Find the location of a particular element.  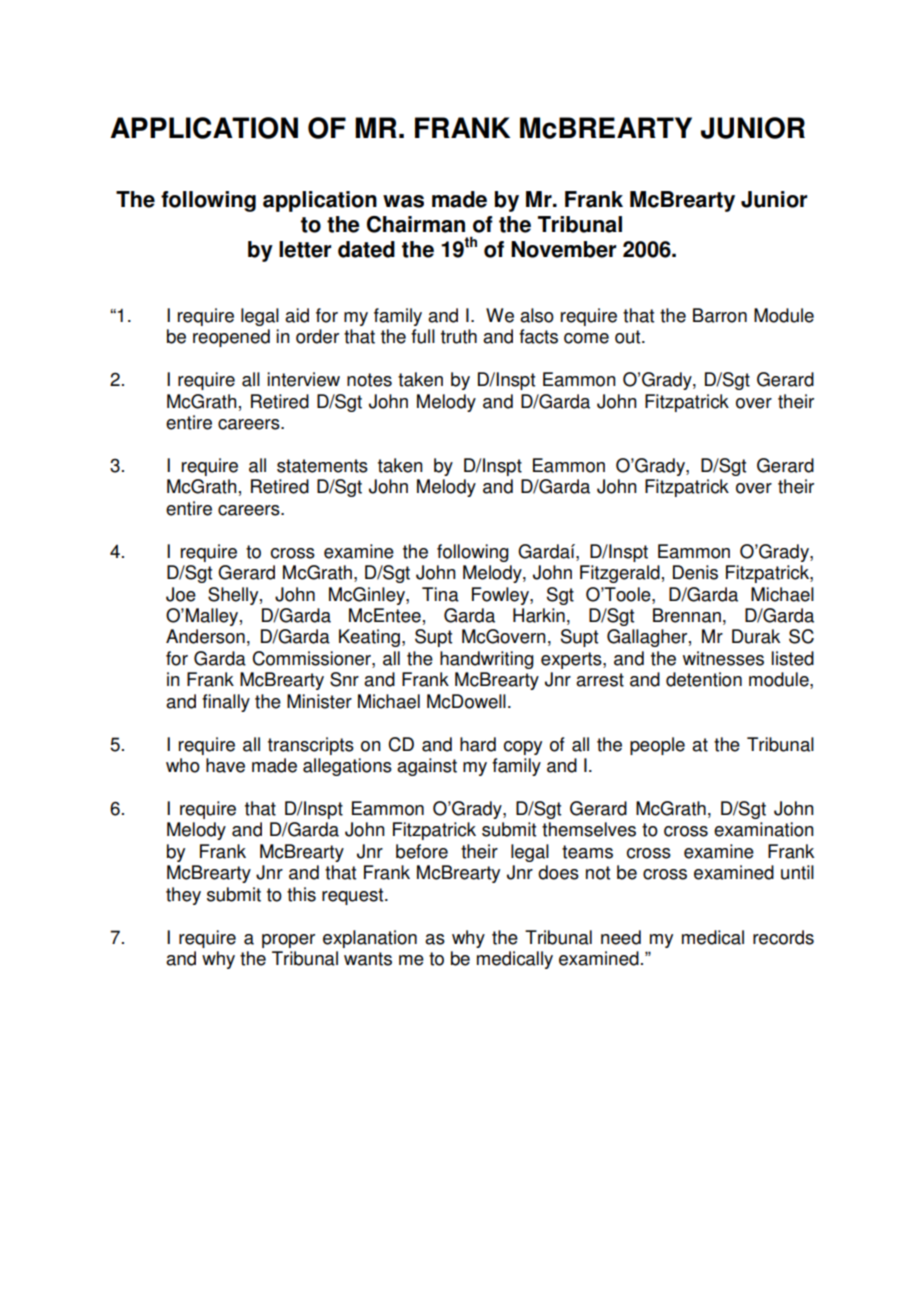

records is located at coordinates (783, 937).
